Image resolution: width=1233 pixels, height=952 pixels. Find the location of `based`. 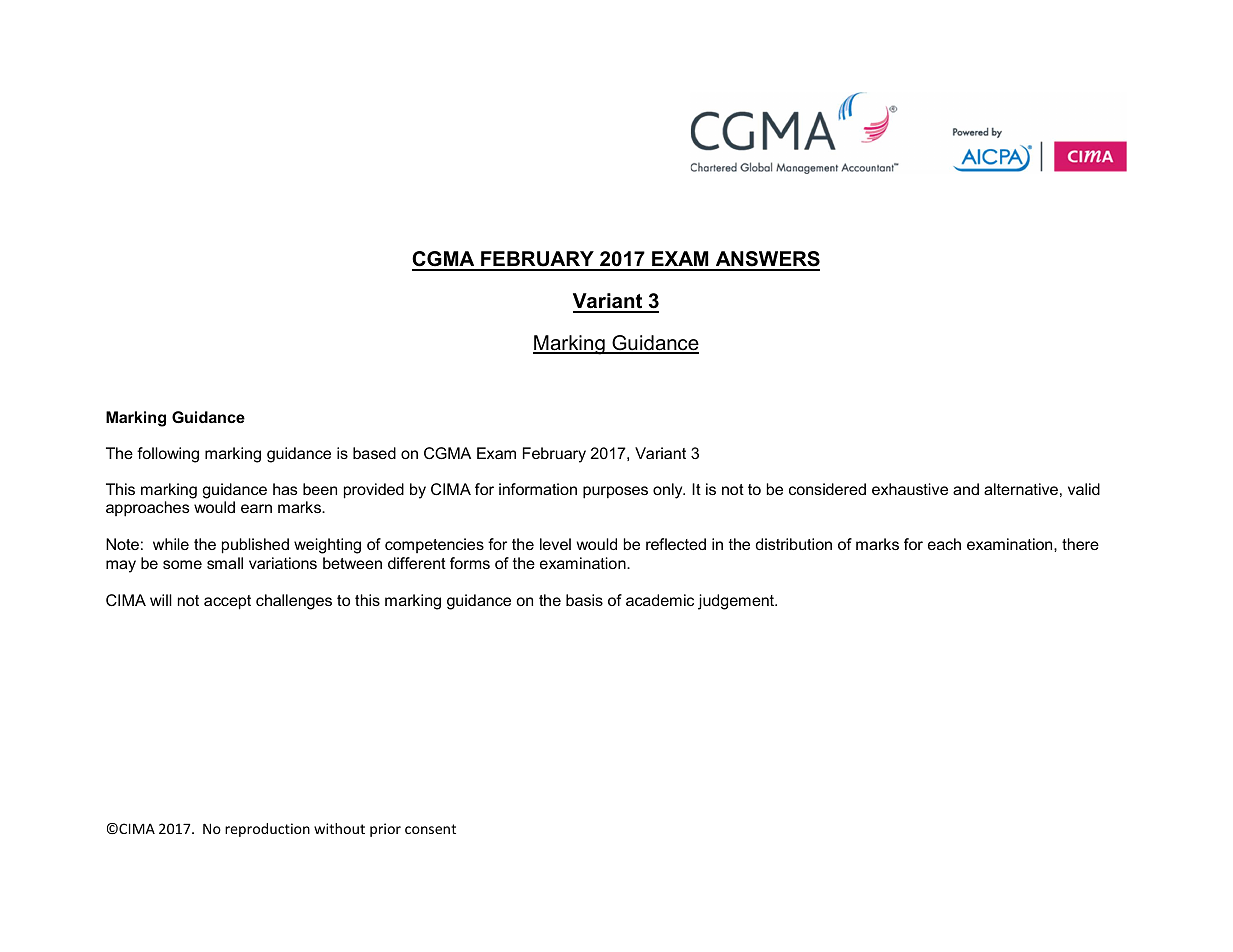

based is located at coordinates (374, 453).
